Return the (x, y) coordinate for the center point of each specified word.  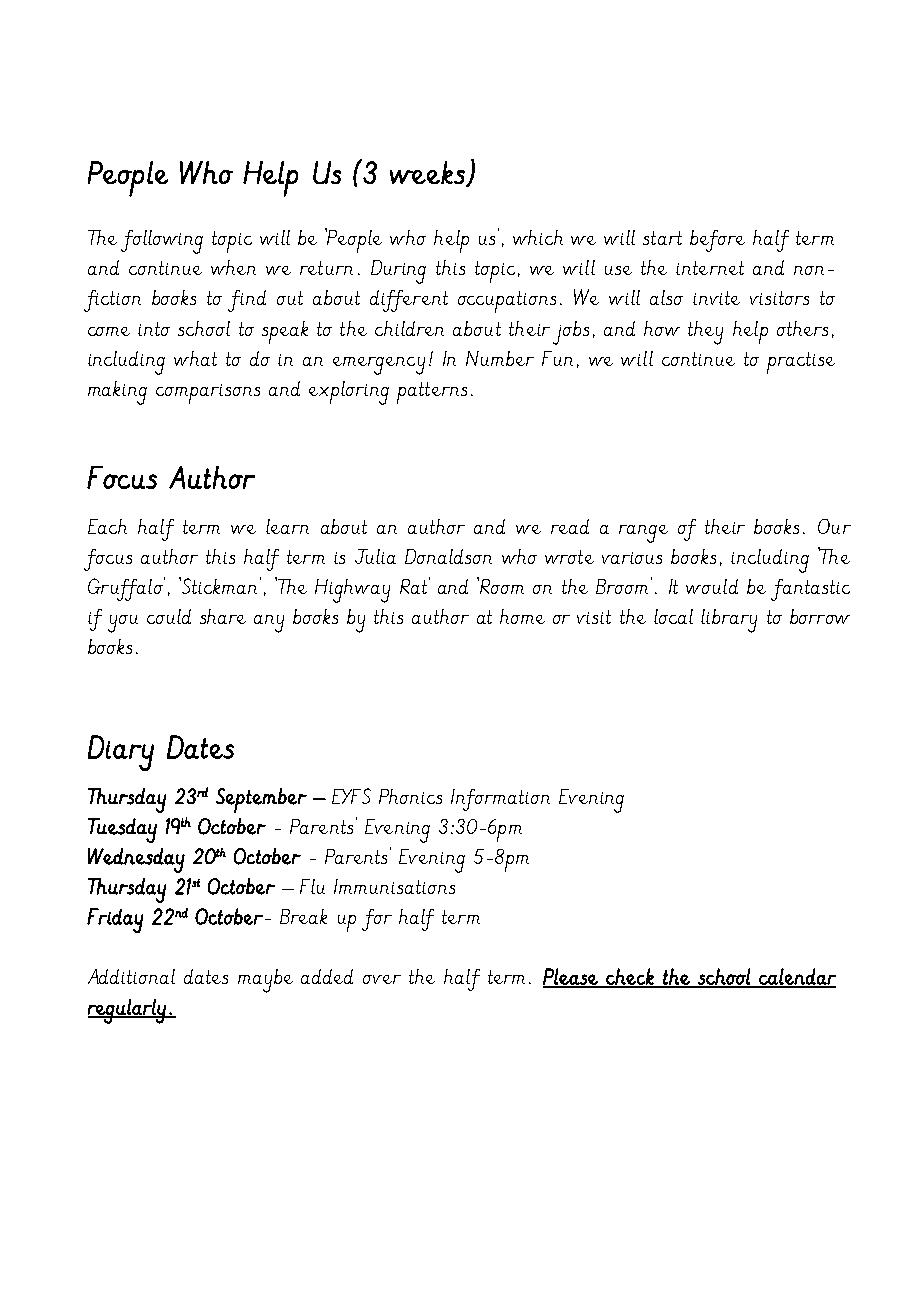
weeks (428, 173)
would (712, 586)
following (162, 242)
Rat (413, 586)
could (169, 616)
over (382, 979)
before (717, 241)
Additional (131, 976)
